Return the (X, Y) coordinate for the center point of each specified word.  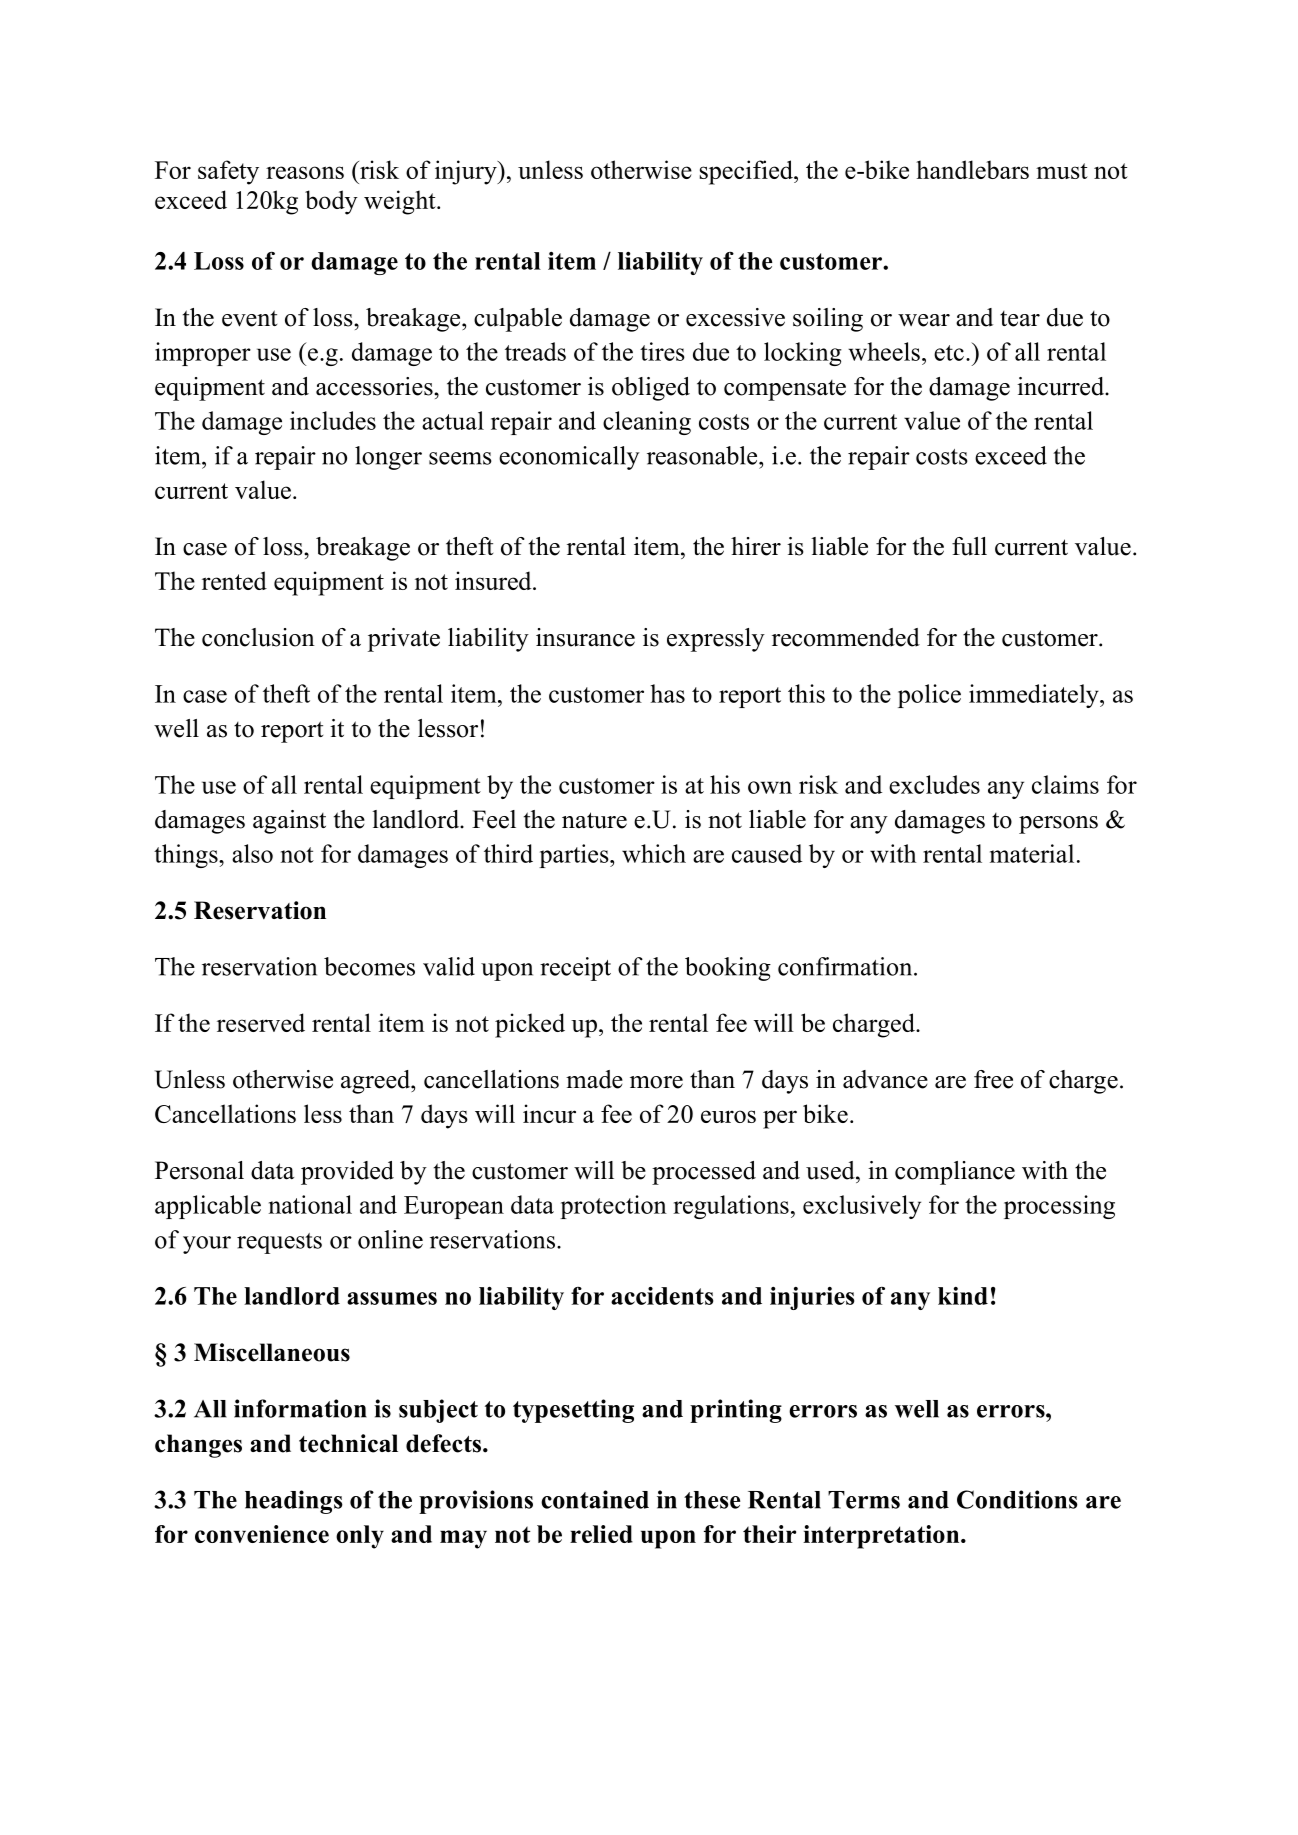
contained (595, 1499)
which (654, 853)
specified (747, 172)
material (1032, 853)
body (331, 202)
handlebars (972, 169)
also (252, 853)
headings (294, 1502)
